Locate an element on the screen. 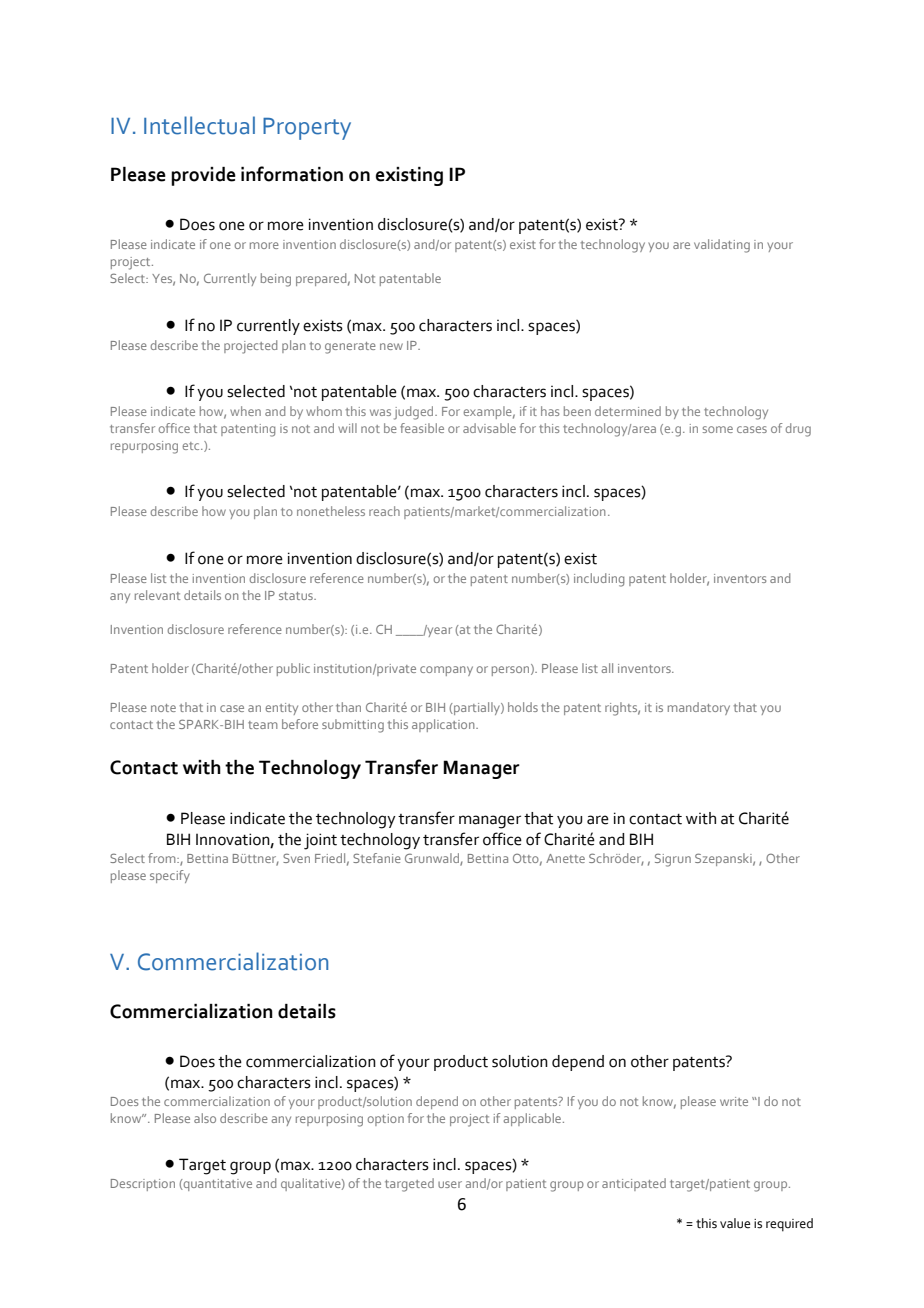 Image resolution: width=924 pixels, height=1308 pixels. value is located at coordinates (735, 1223).
